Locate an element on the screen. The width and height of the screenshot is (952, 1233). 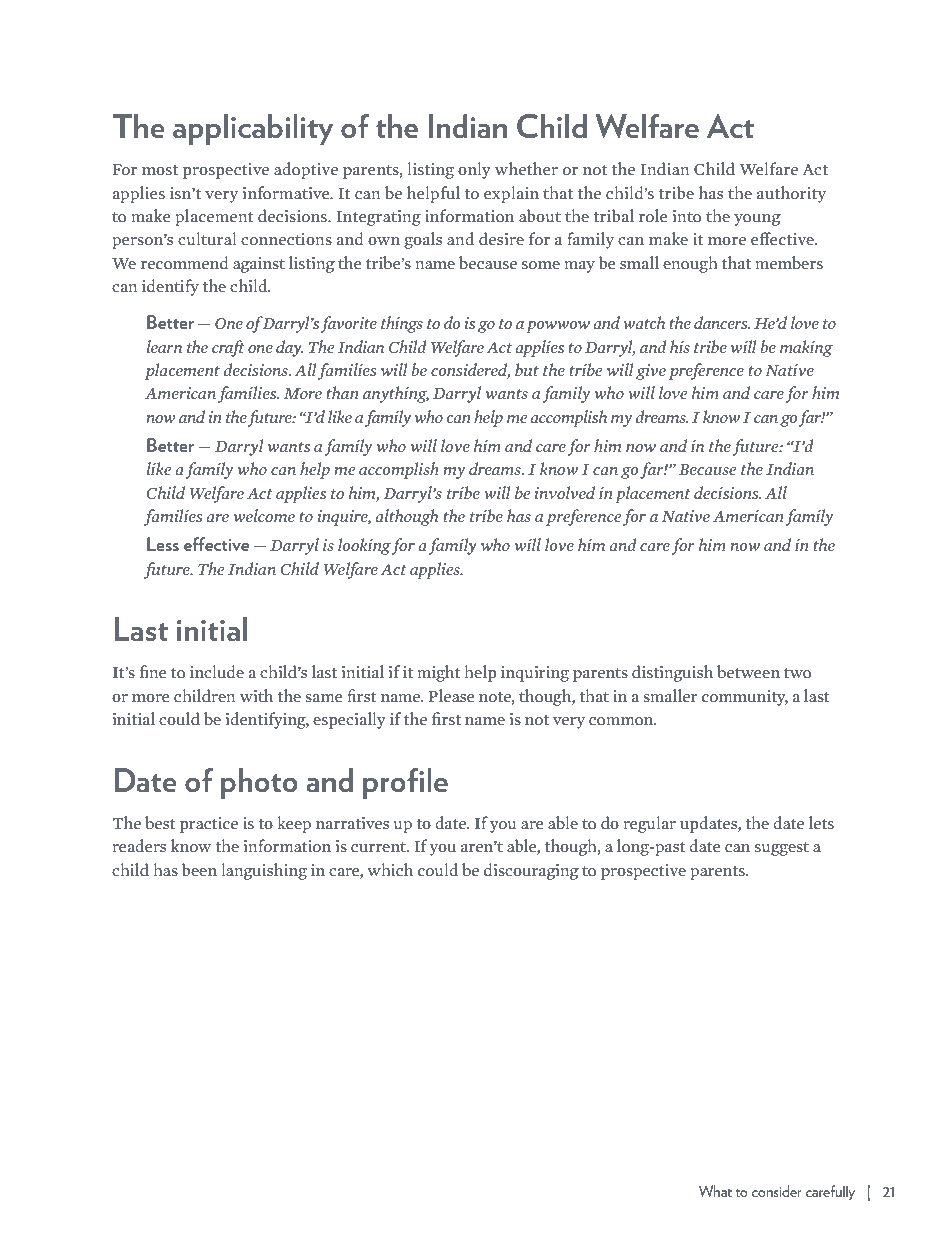
What is located at coordinates (715, 1191).
